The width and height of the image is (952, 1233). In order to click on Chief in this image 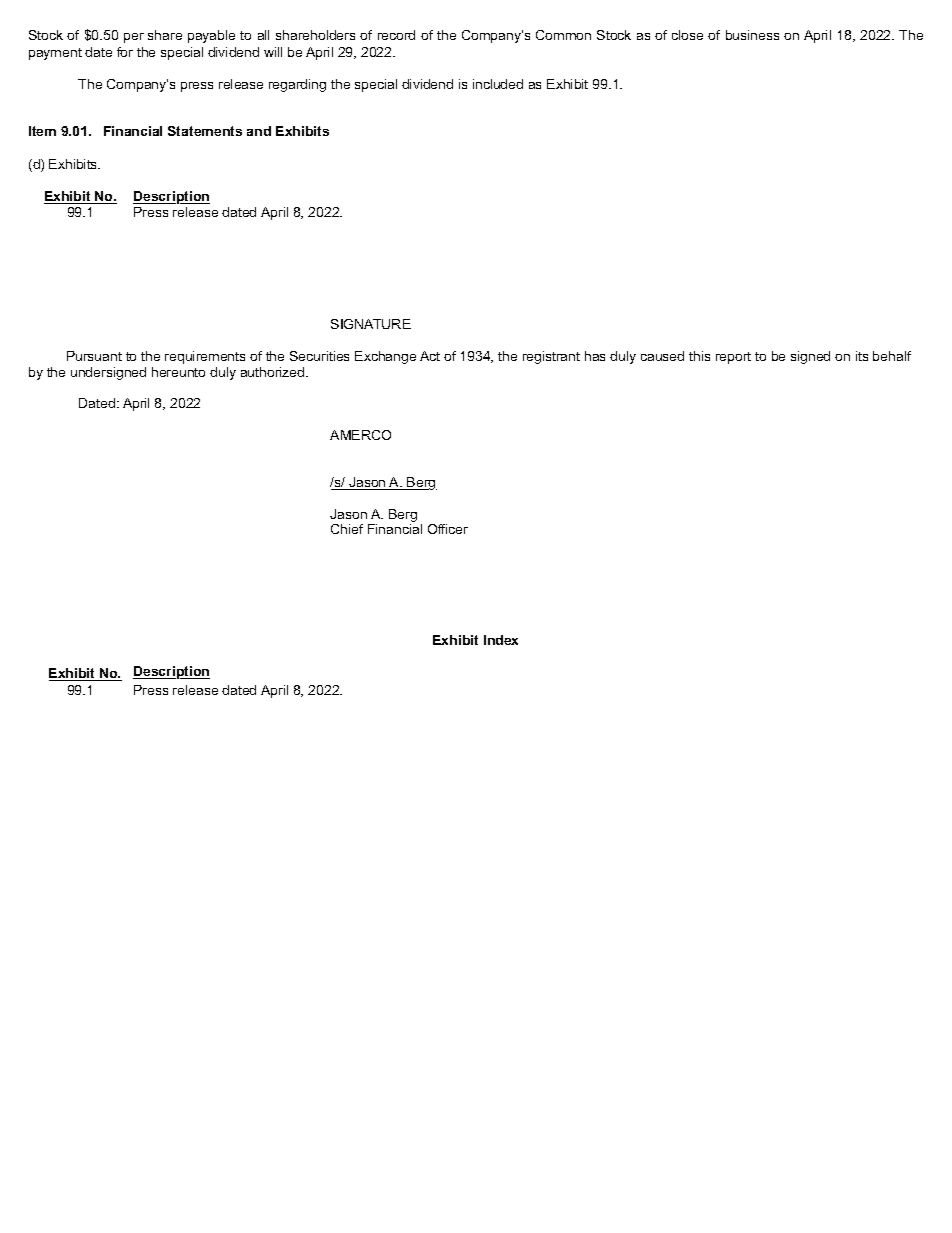, I will do `click(347, 529)`.
